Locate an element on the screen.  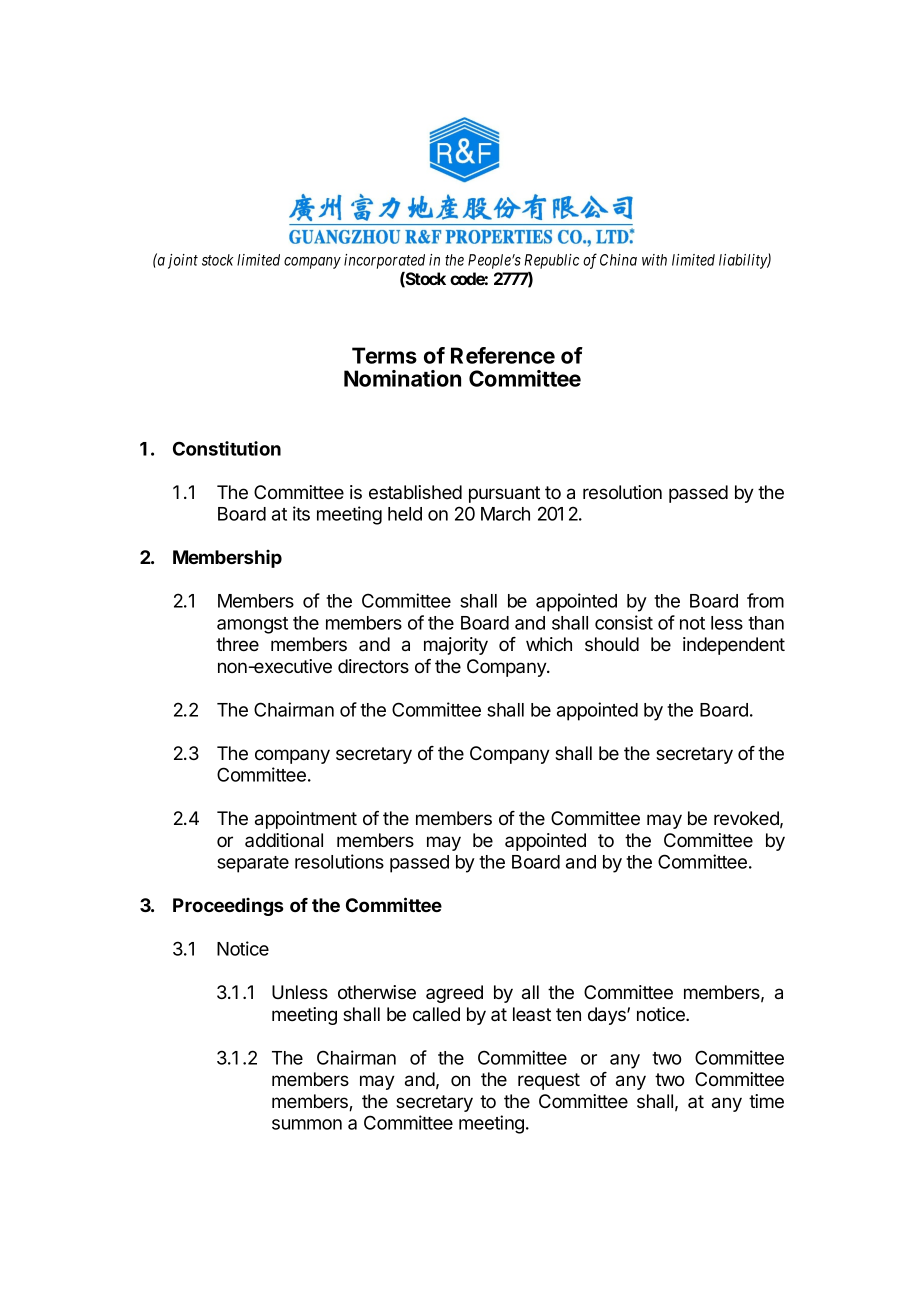
summon is located at coordinates (307, 1124).
